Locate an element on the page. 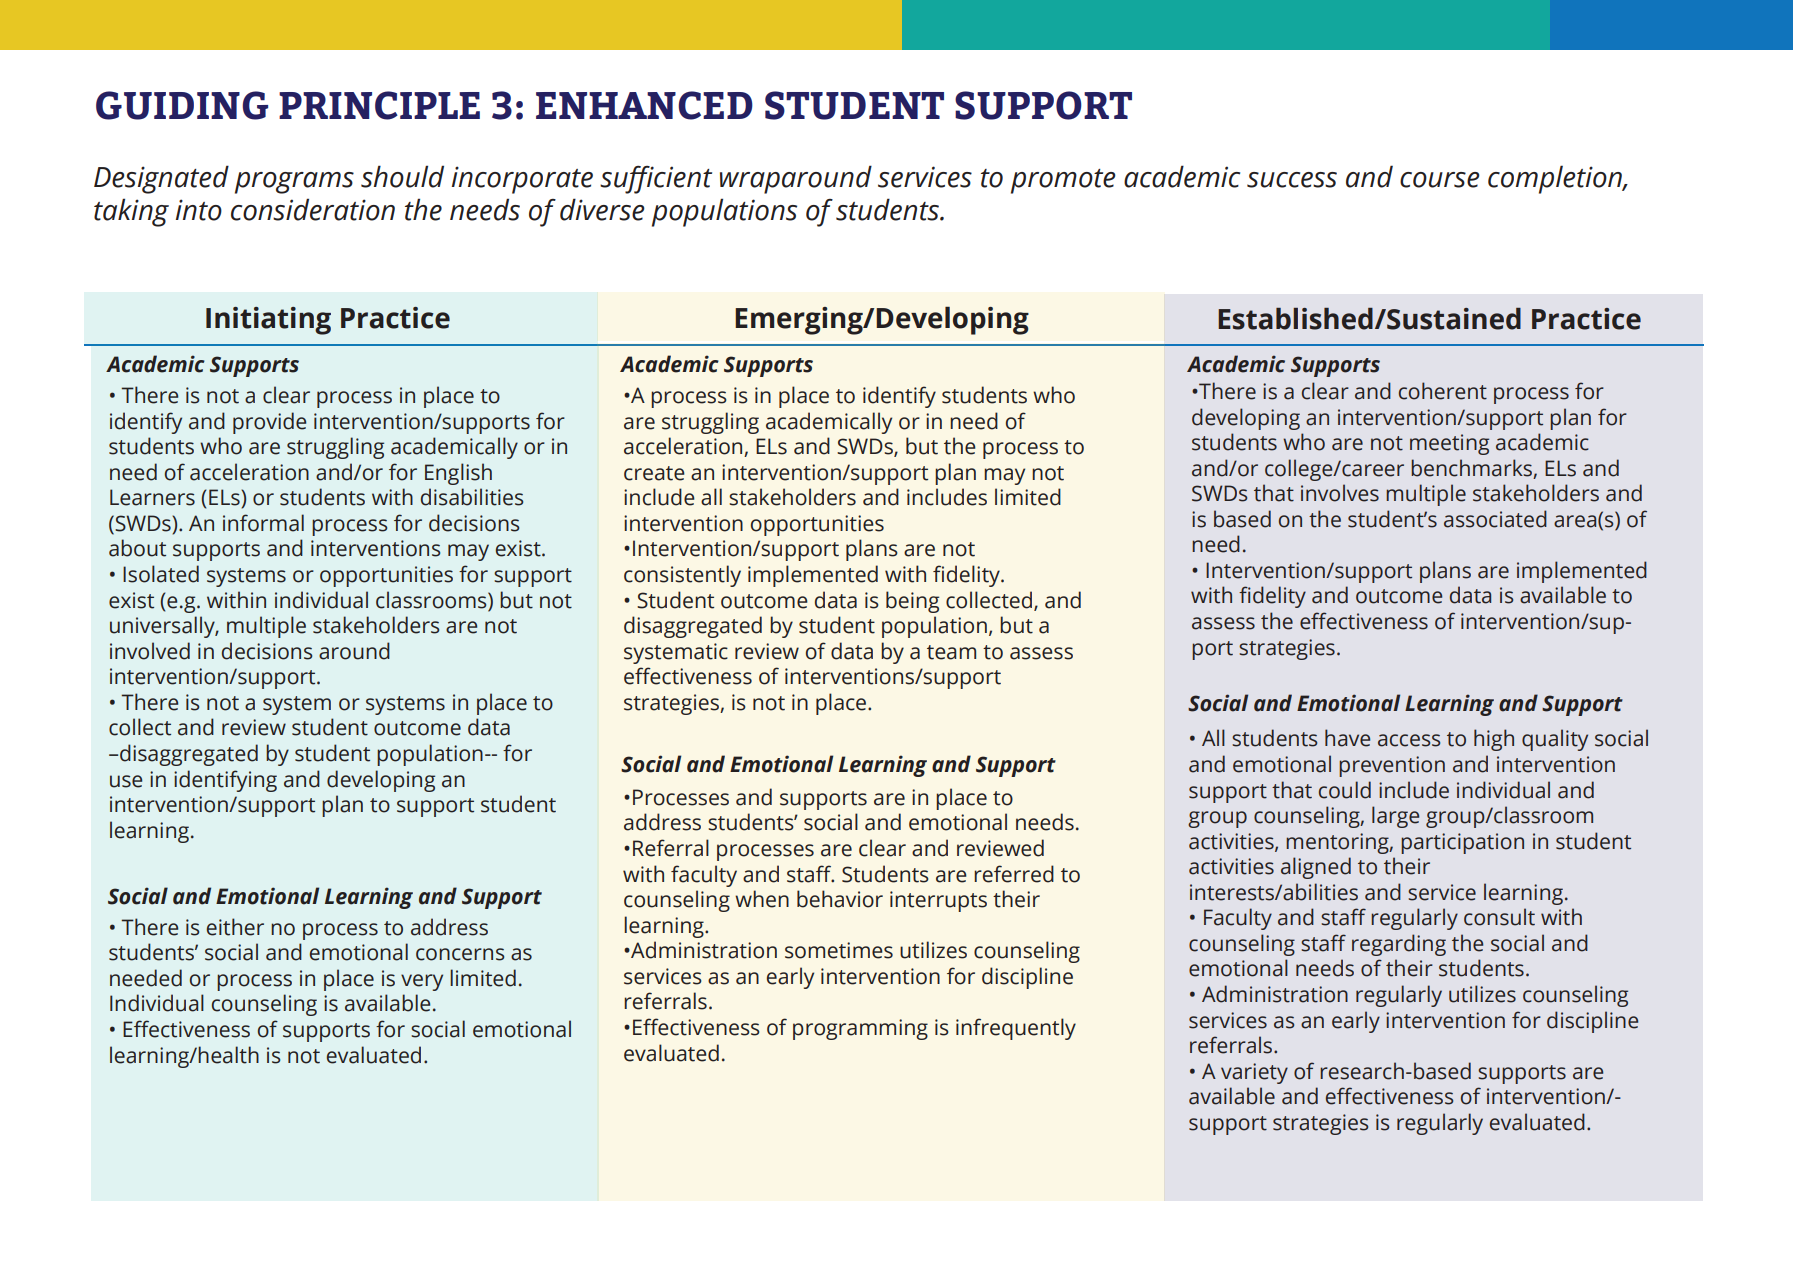 Image resolution: width=1793 pixels, height=1268 pixels. provide is located at coordinates (269, 423).
